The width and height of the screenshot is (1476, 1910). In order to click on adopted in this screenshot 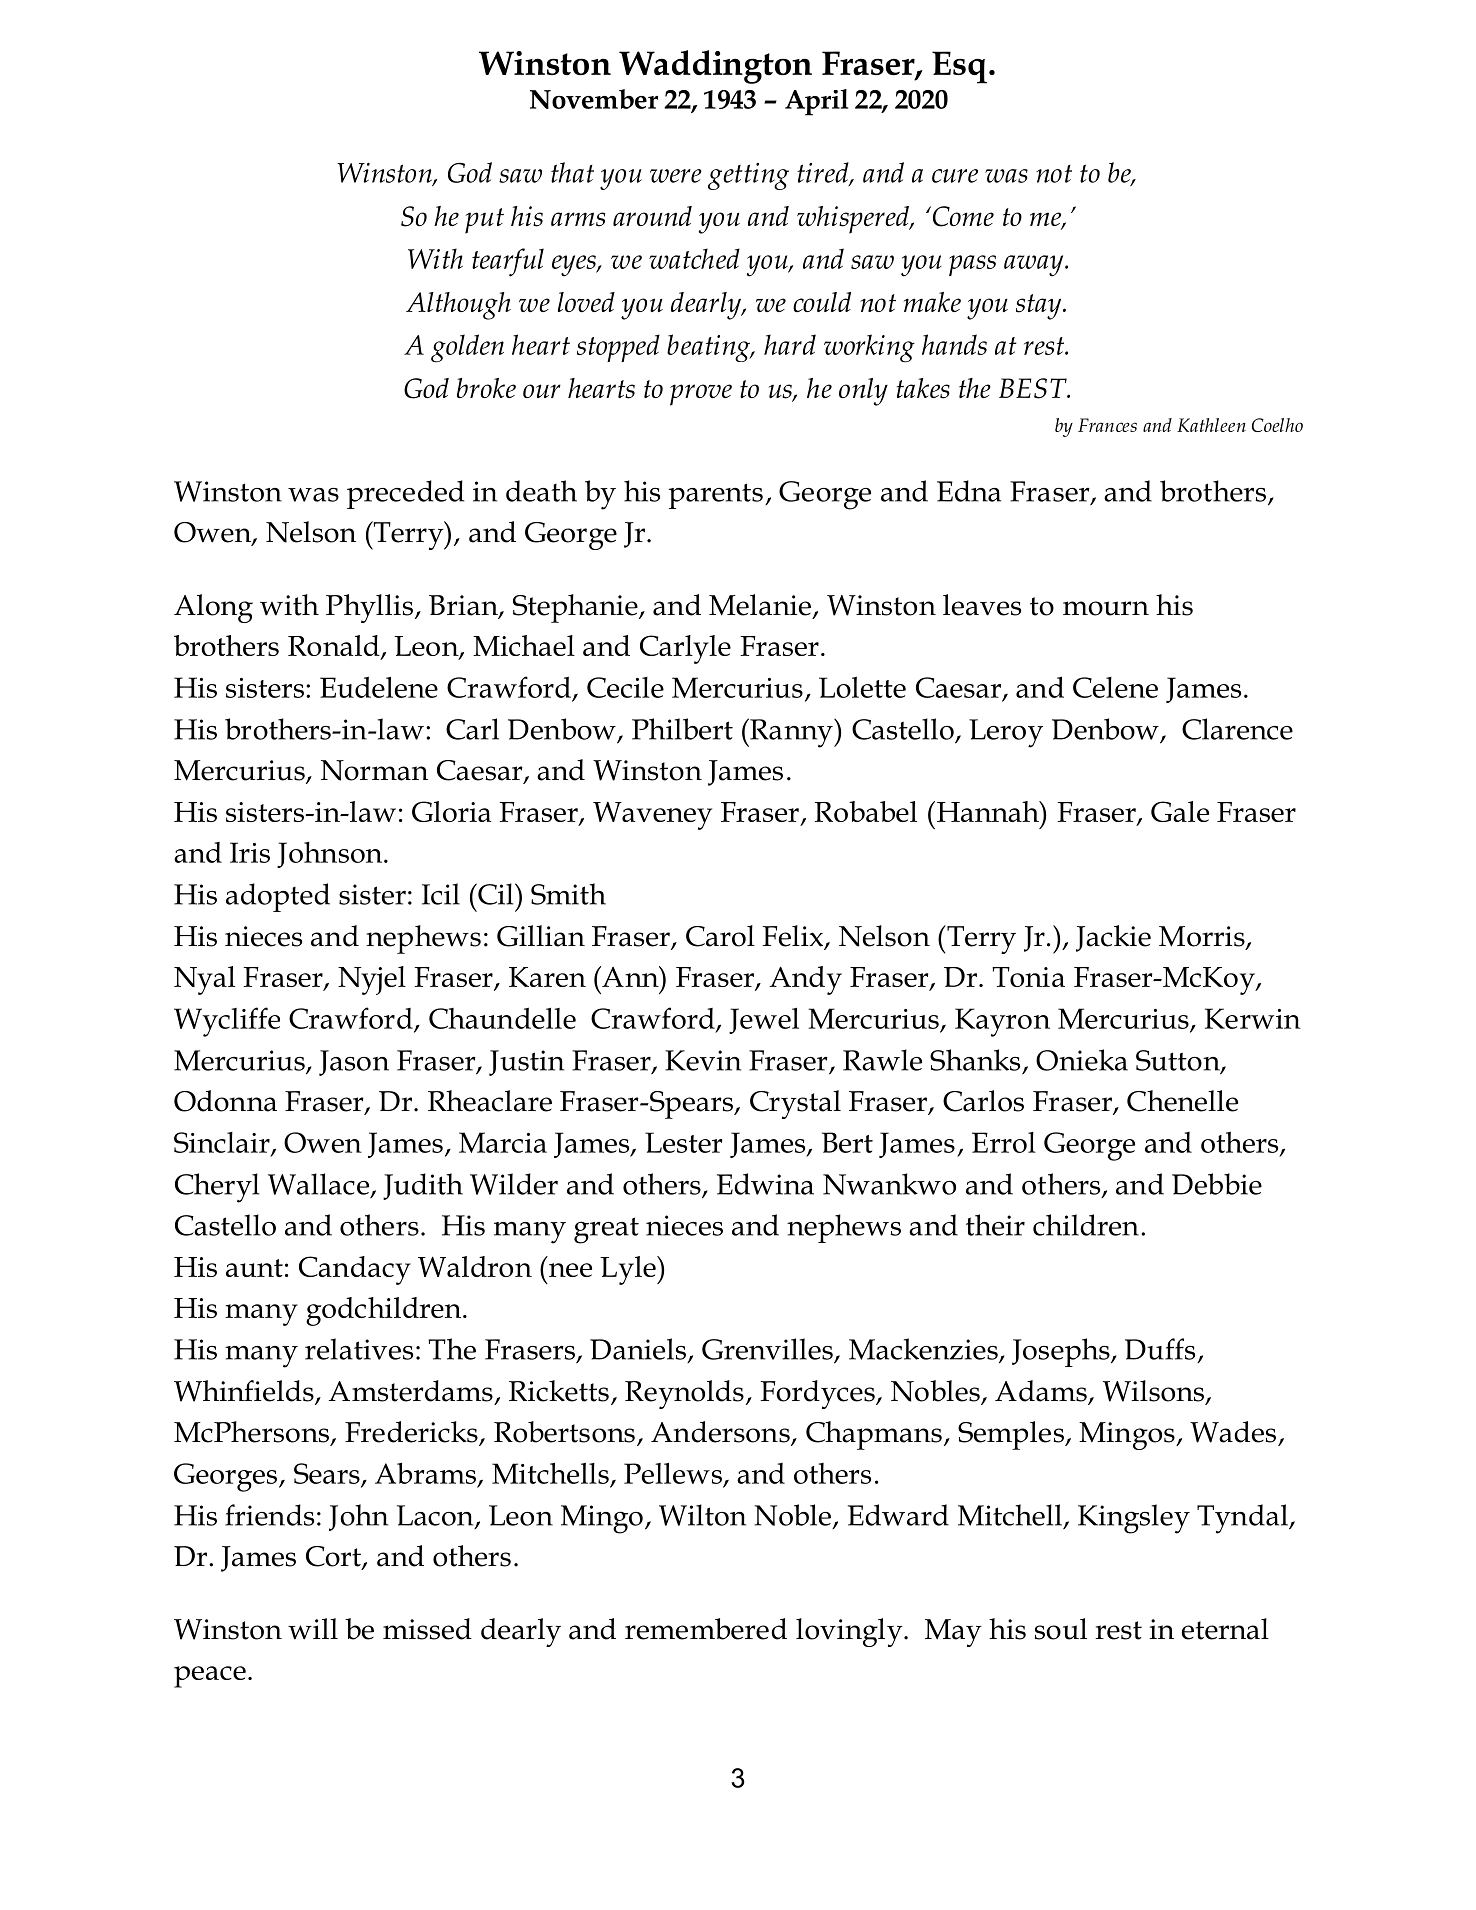, I will do `click(278, 897)`.
